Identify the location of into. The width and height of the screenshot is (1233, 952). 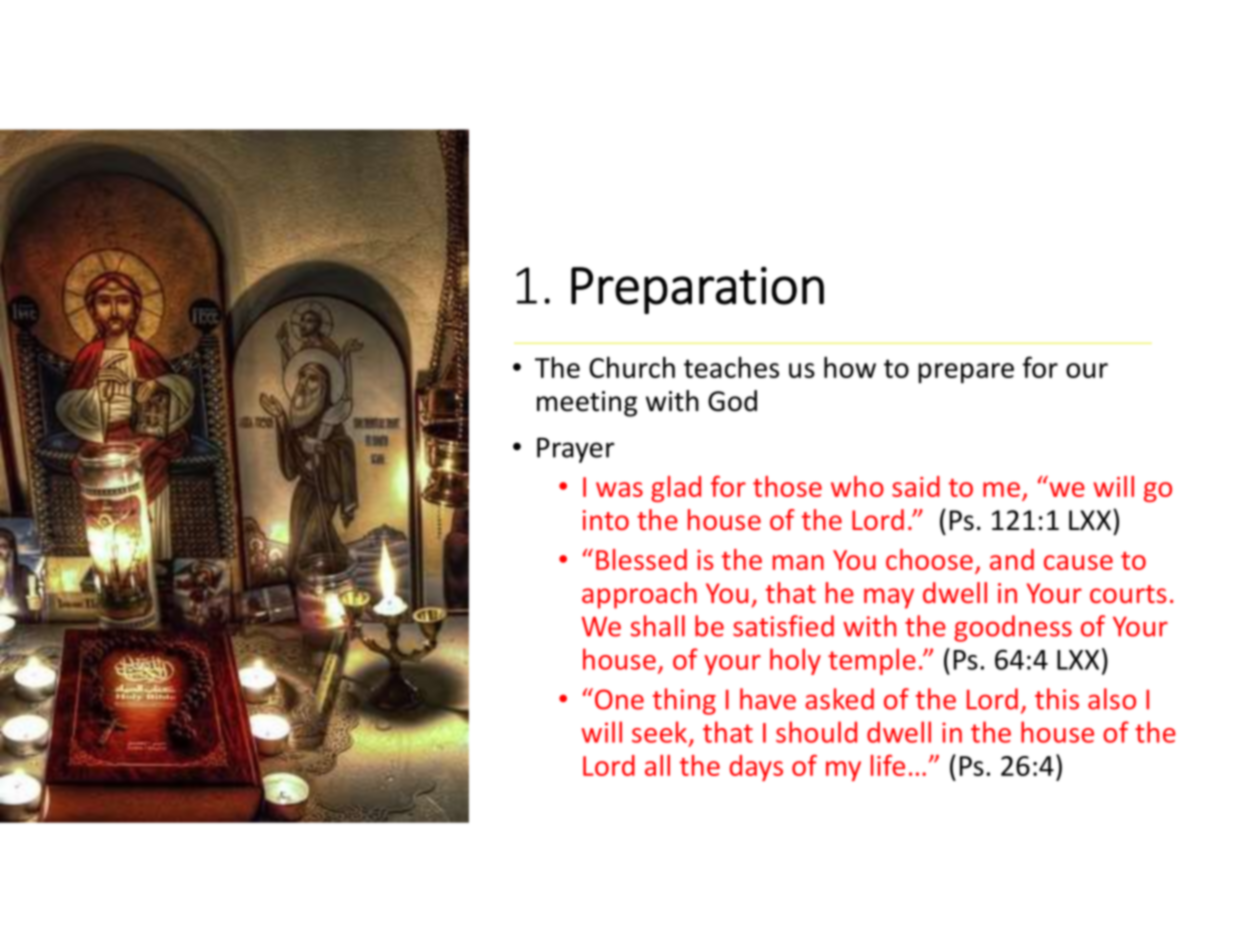
(606, 520).
